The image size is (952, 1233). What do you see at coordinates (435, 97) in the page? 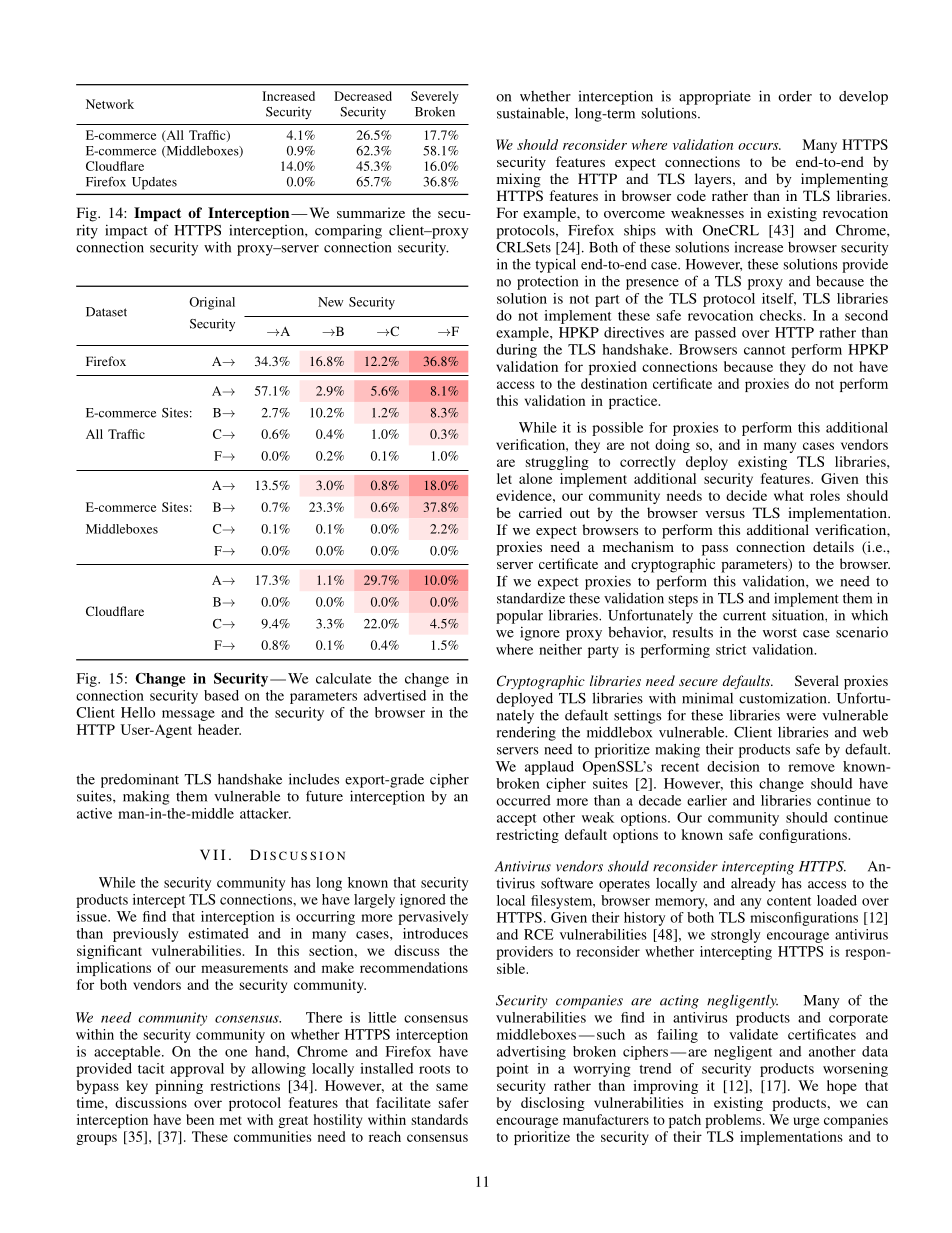
I see `Severely` at bounding box center [435, 97].
